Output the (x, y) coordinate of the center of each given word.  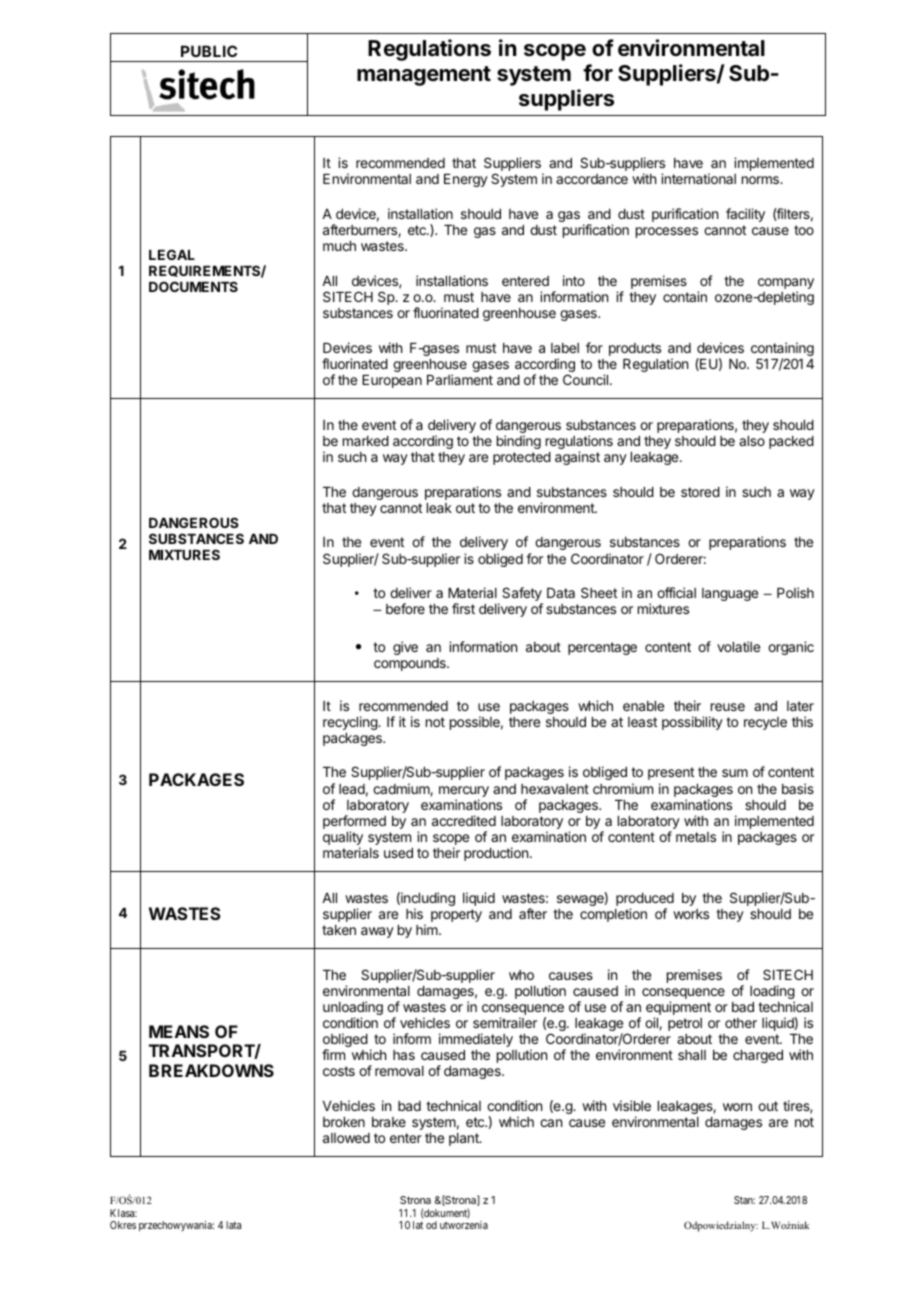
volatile (738, 646)
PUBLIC (209, 51)
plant (465, 1139)
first (463, 608)
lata (233, 1225)
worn (737, 1107)
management (424, 76)
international (698, 178)
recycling (351, 723)
